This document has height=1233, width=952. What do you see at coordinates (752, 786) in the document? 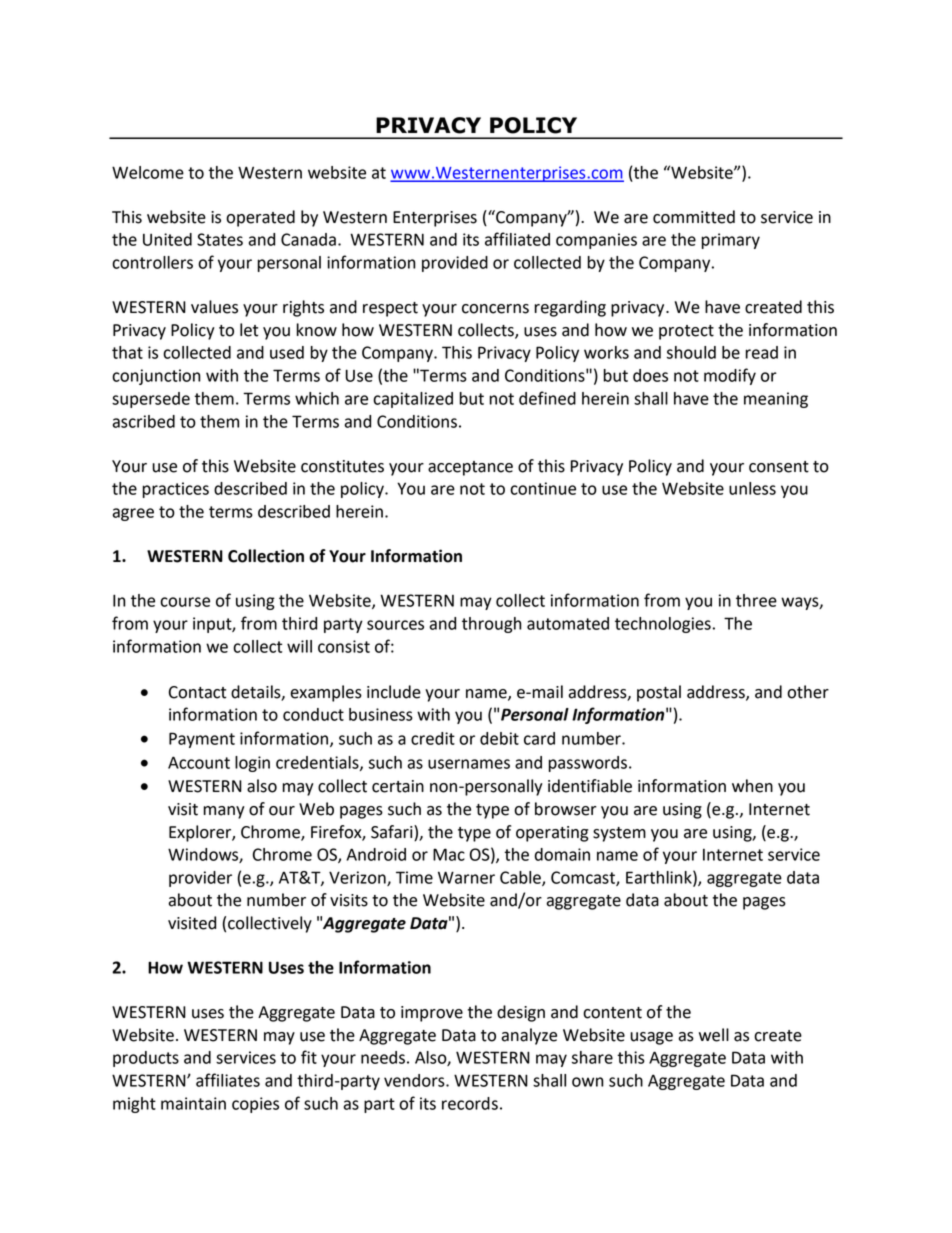
I see `when` at bounding box center [752, 786].
